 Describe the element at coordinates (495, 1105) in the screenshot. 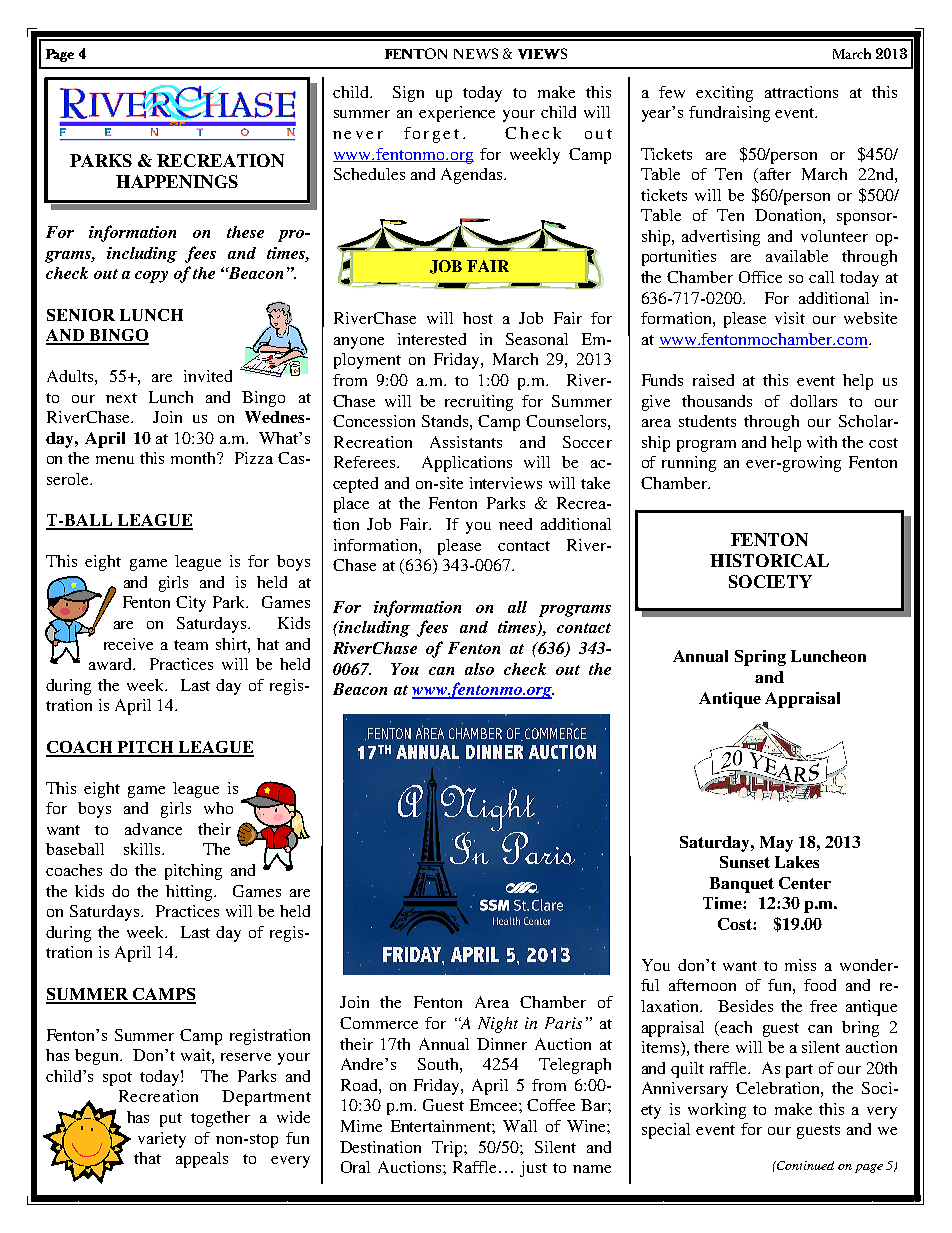

I see `Emcee` at that location.
